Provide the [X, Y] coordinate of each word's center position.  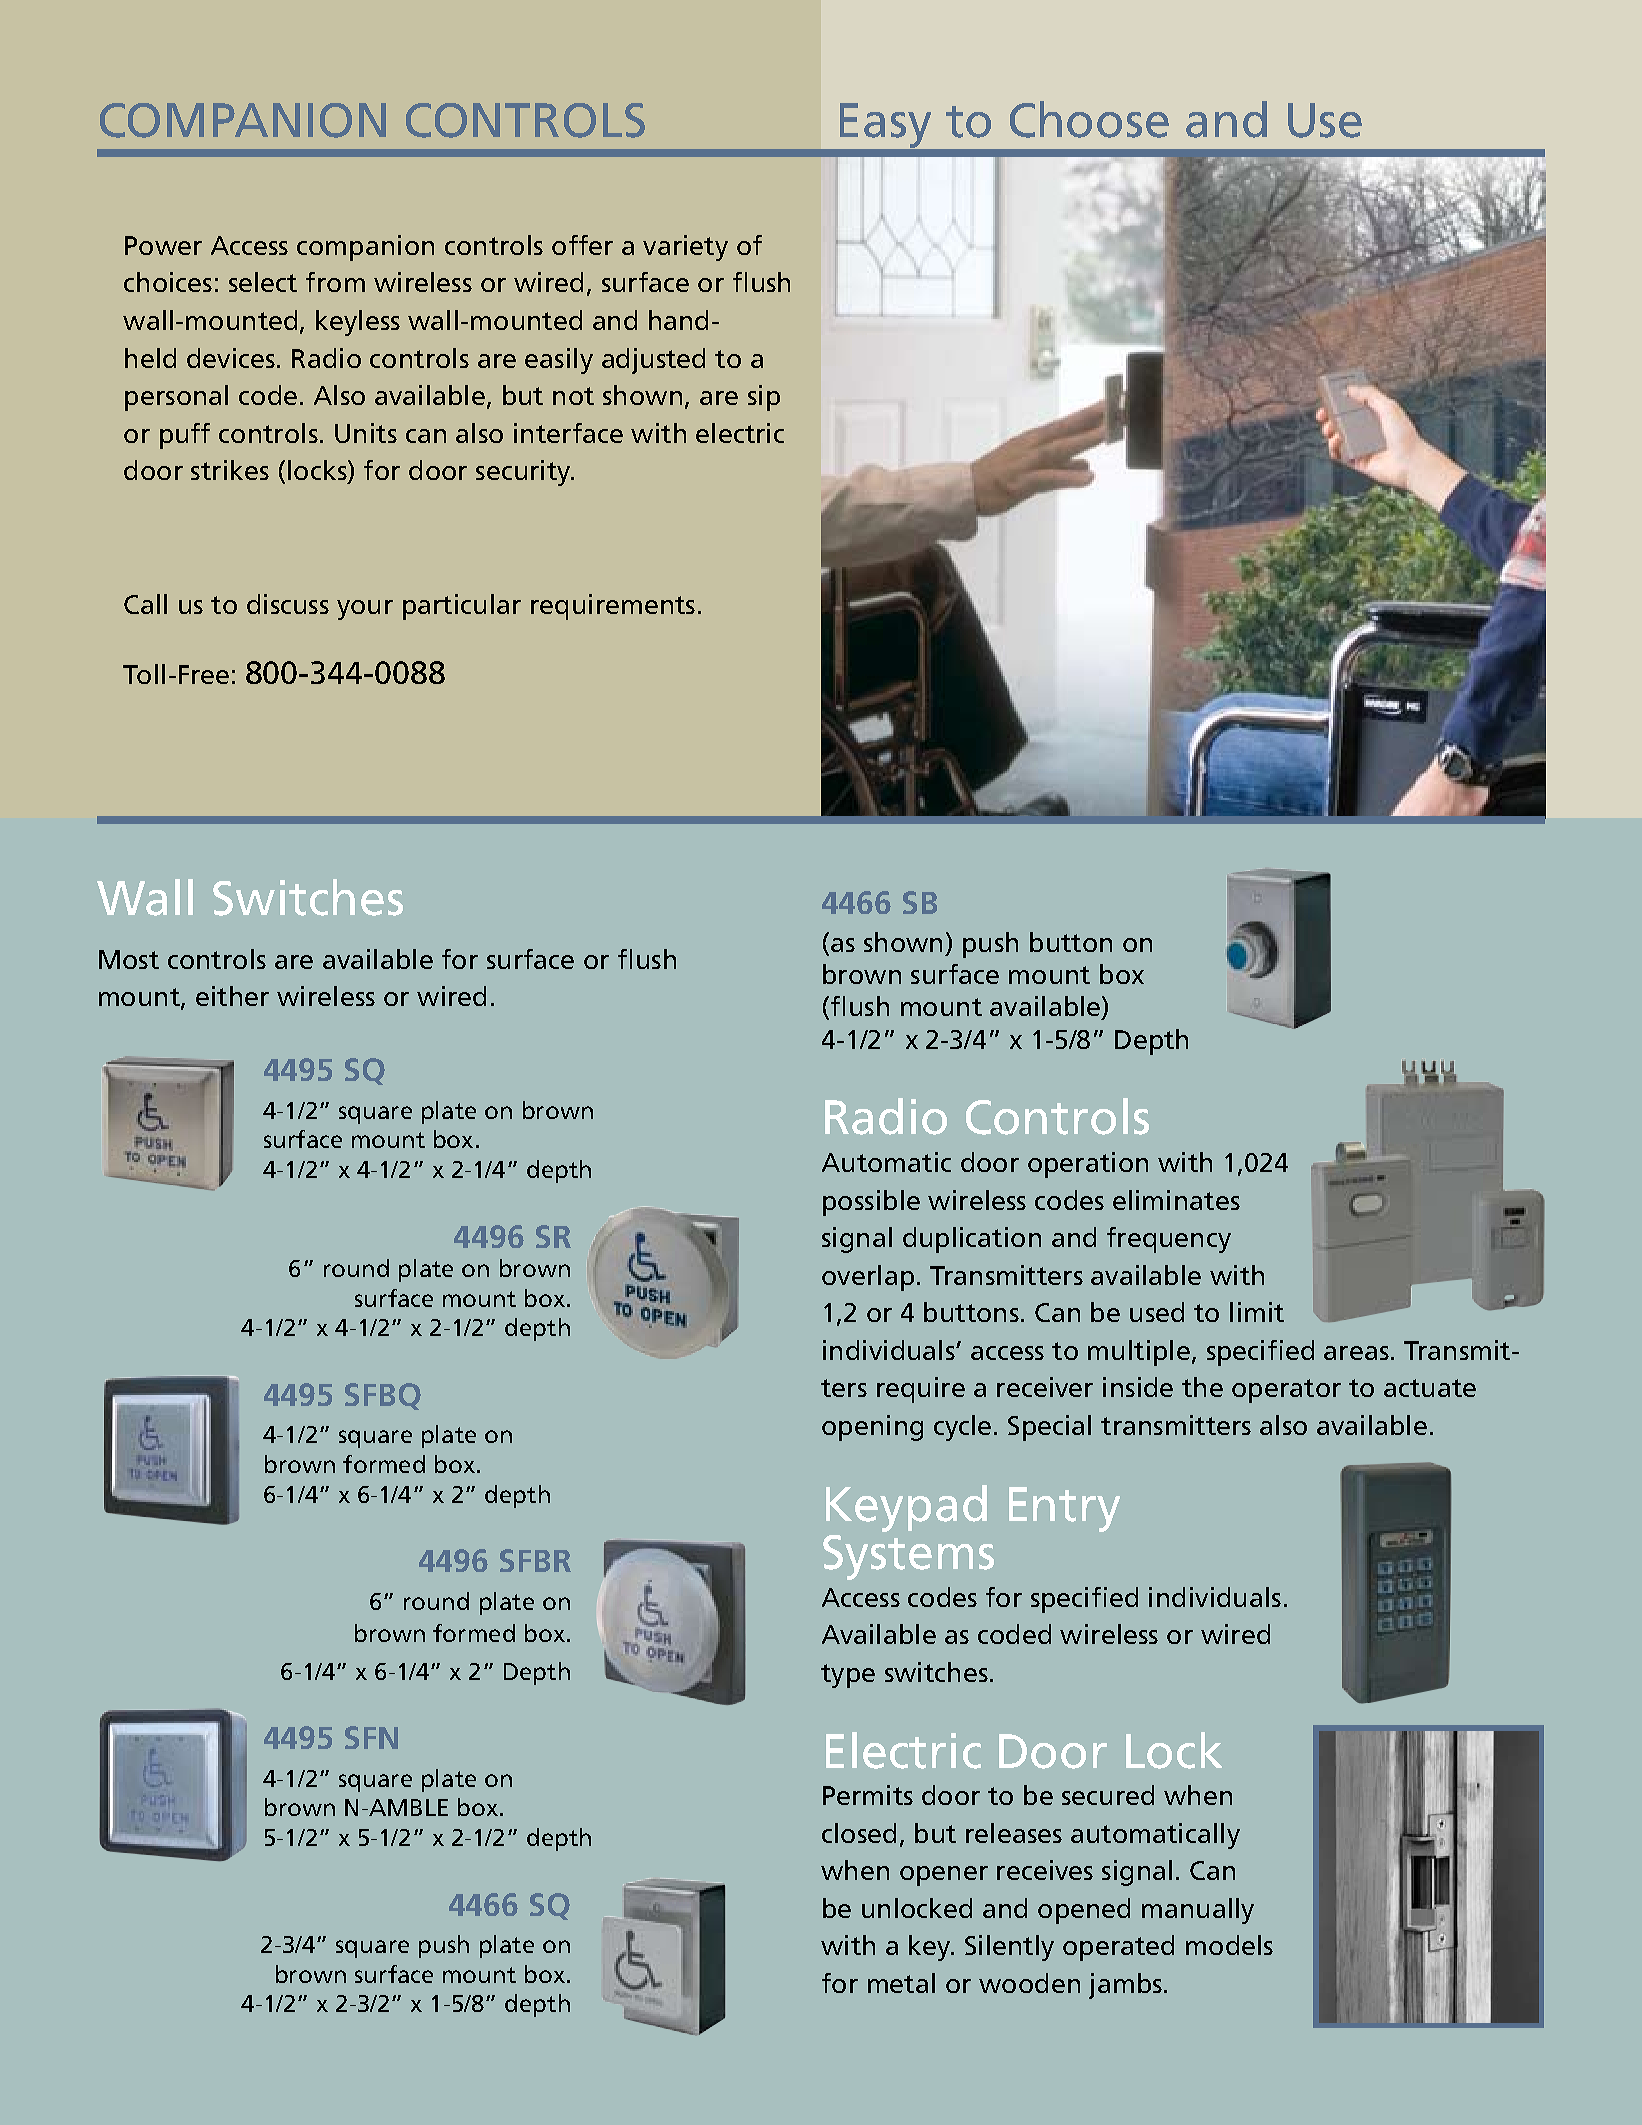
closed [859, 1833]
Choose [1089, 119]
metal [901, 1983]
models [1229, 1945]
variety [685, 248]
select [263, 282]
